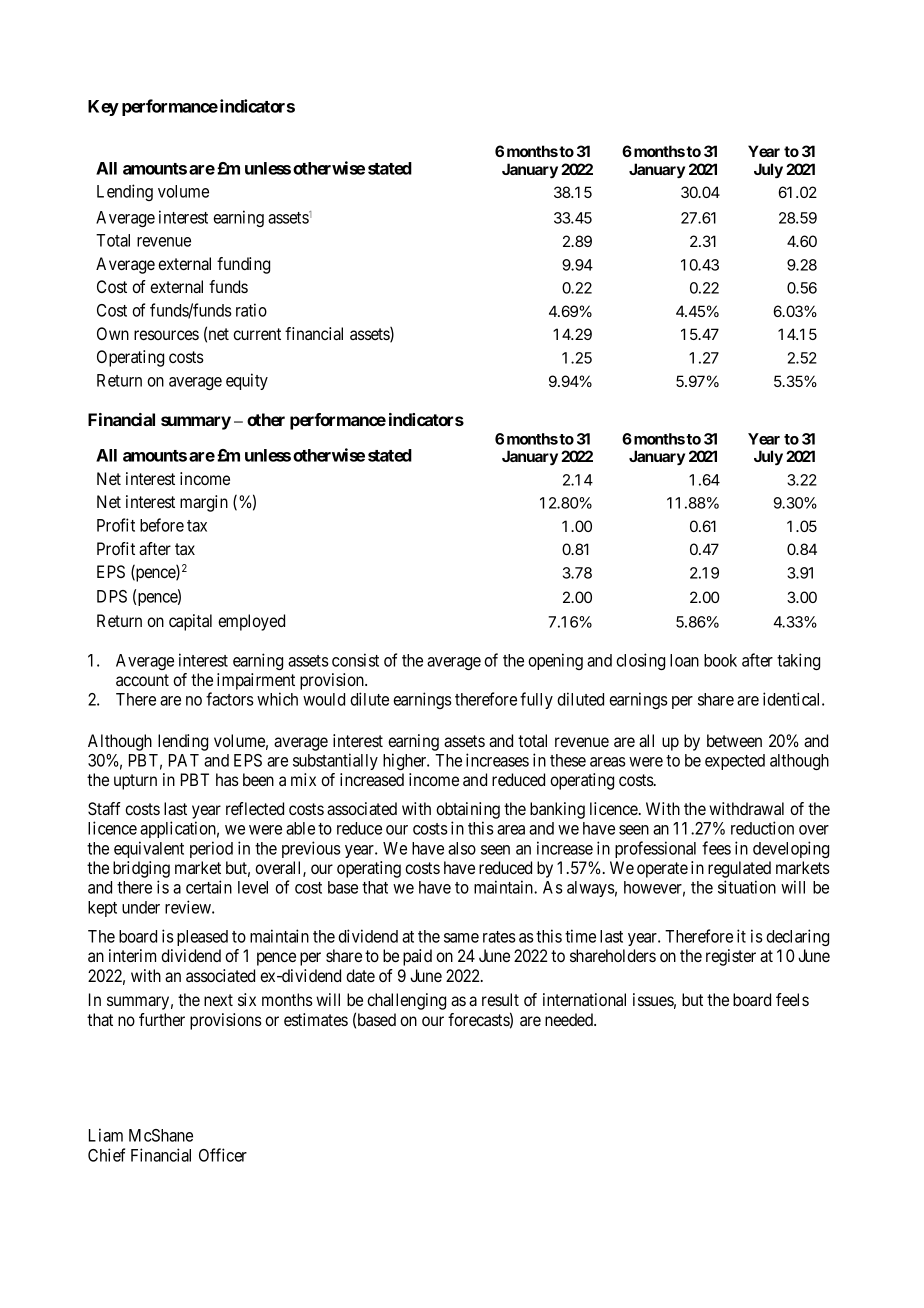  What do you see at coordinates (251, 310) in the screenshot?
I see `ratio` at bounding box center [251, 310].
